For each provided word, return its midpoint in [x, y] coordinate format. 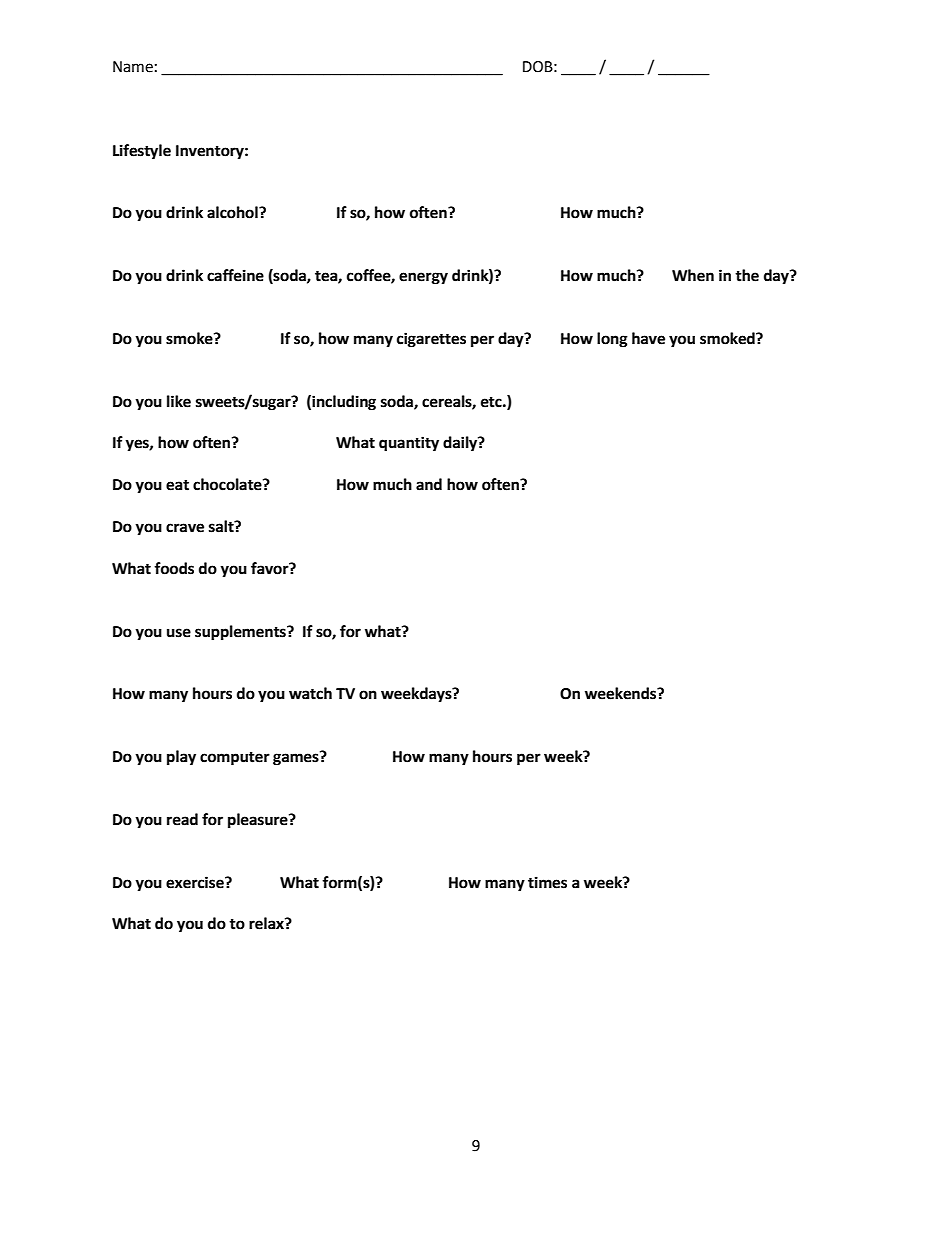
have [648, 338]
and [429, 484]
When [693, 275]
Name [133, 67]
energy [423, 278]
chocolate [228, 484]
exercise [196, 882]
